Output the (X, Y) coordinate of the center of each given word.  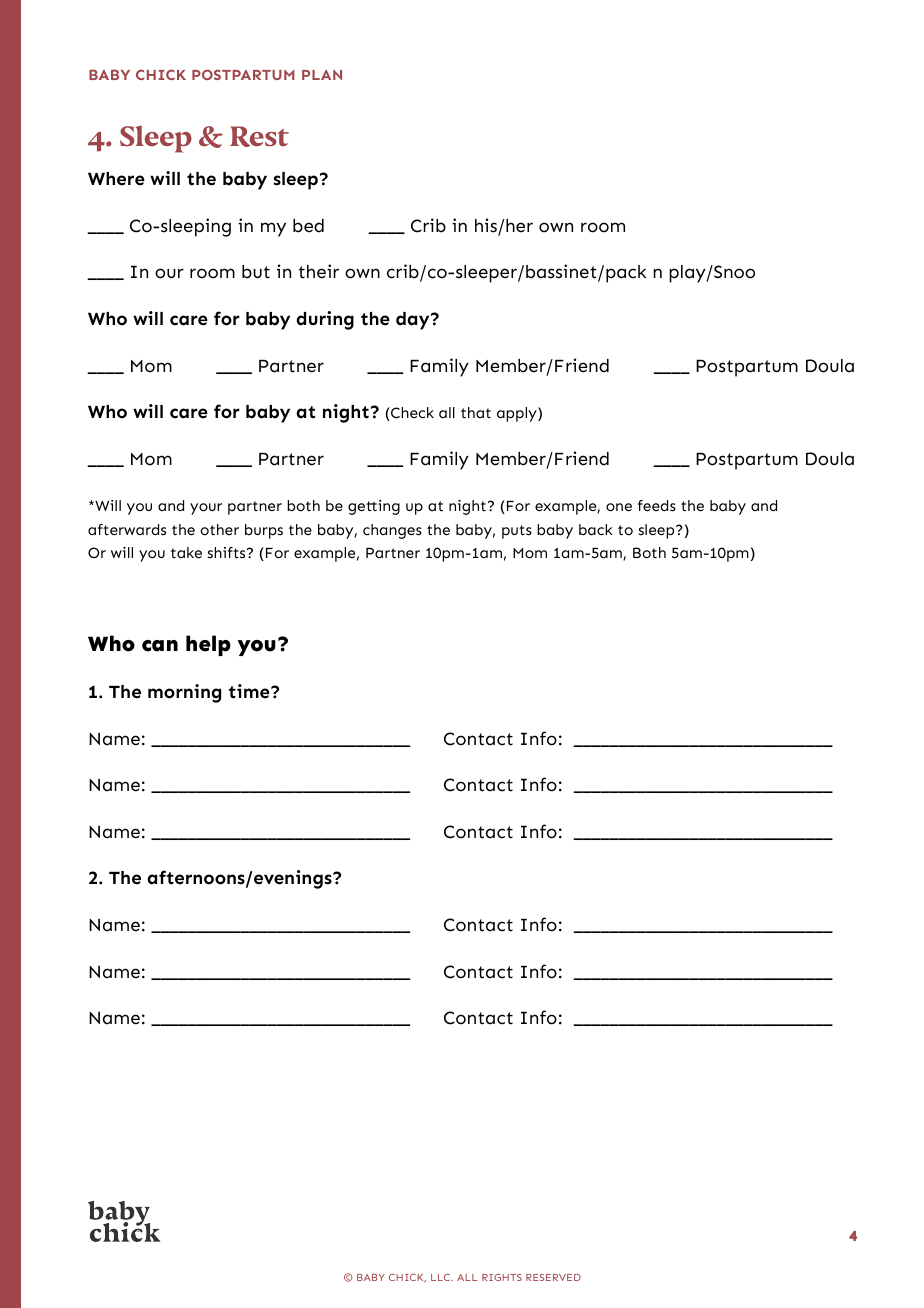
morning (184, 693)
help (208, 645)
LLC (442, 1277)
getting (374, 507)
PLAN (322, 75)
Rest (259, 136)
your (206, 509)
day (414, 321)
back (596, 530)
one (619, 507)
